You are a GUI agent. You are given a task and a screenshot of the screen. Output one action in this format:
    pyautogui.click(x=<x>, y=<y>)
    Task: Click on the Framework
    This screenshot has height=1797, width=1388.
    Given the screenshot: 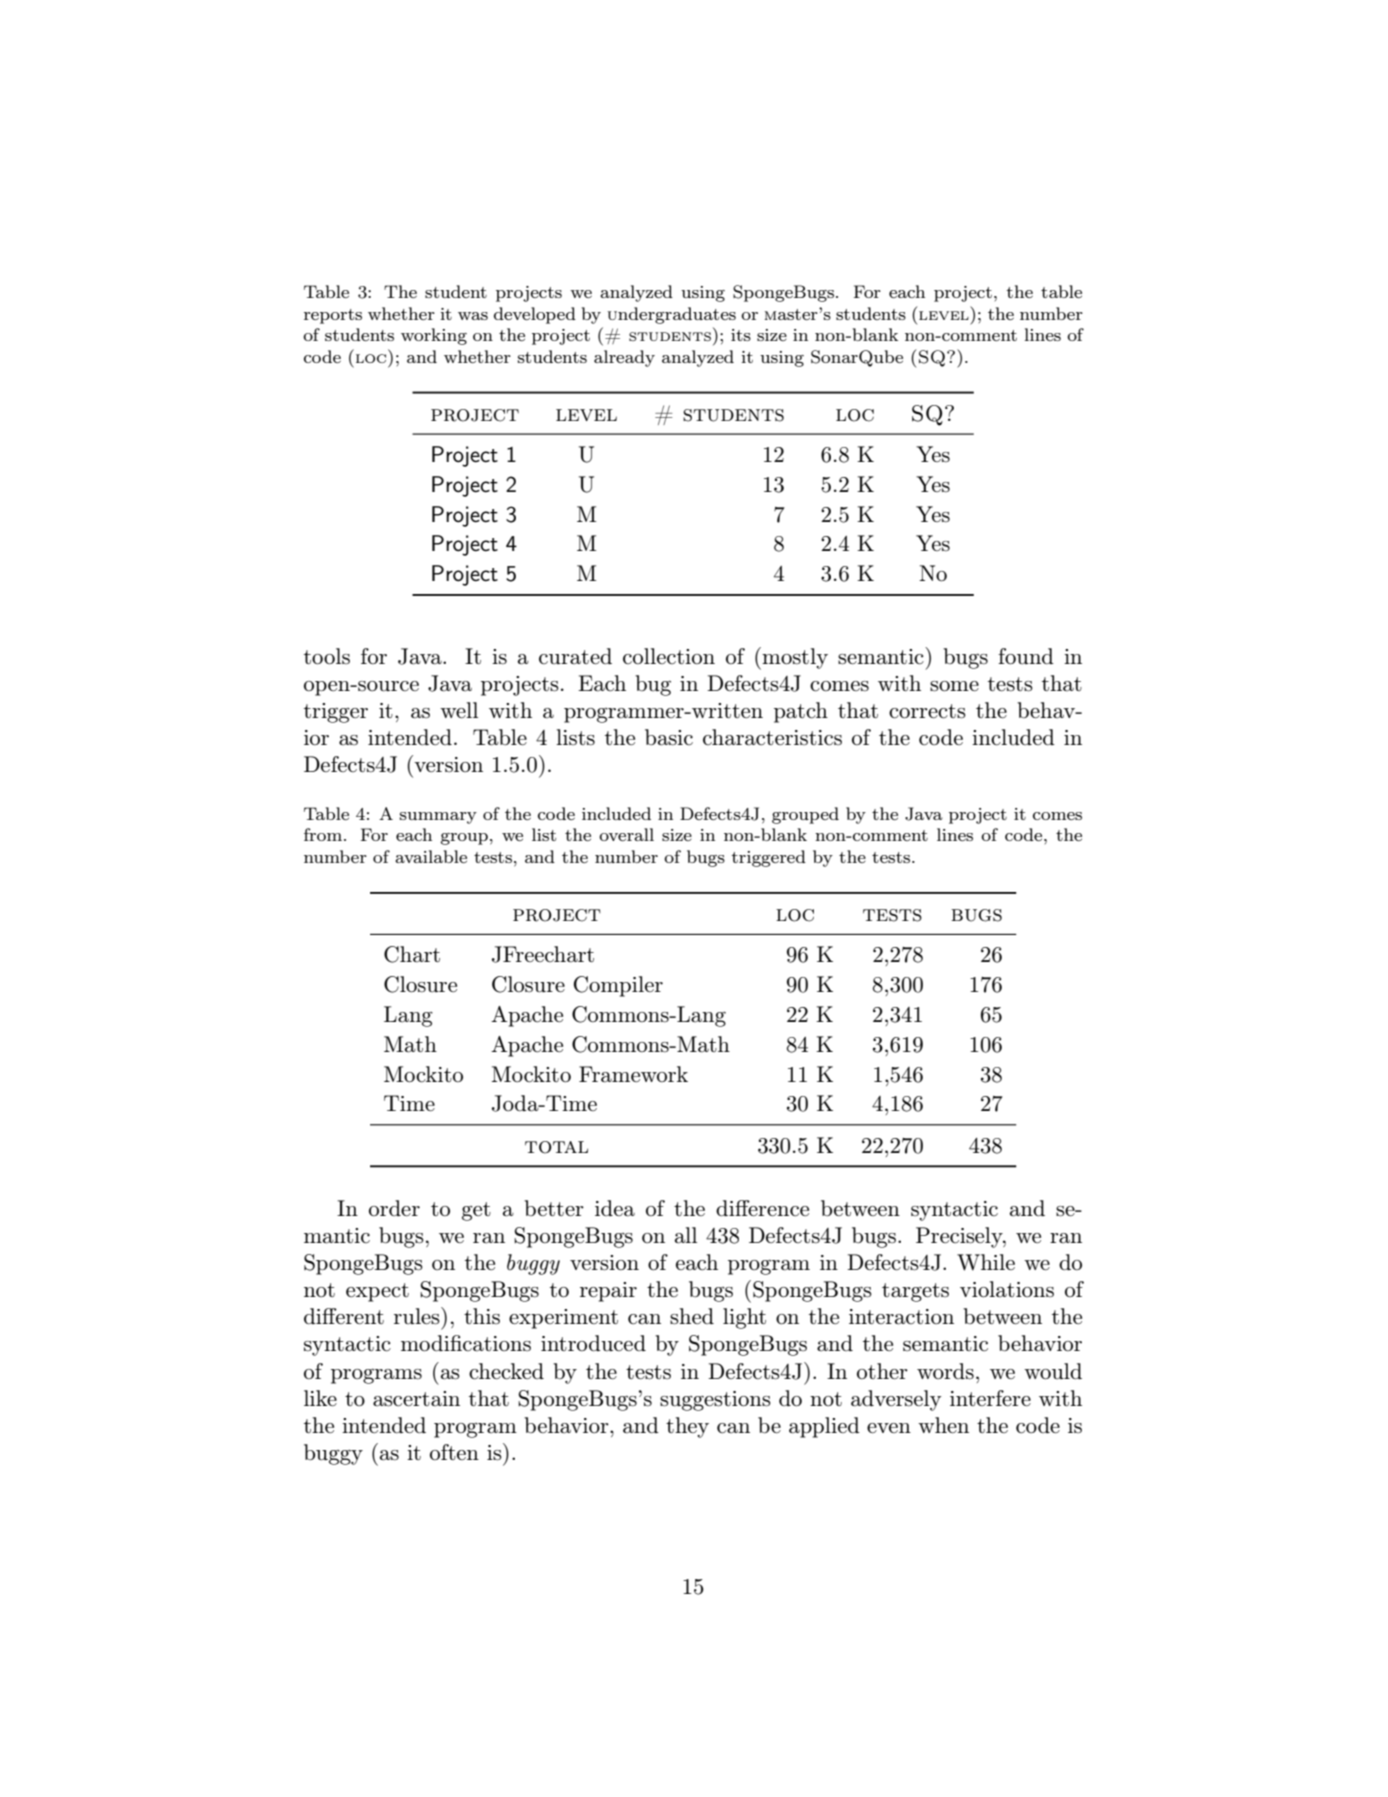 What is the action you would take?
    pyautogui.click(x=633, y=1074)
